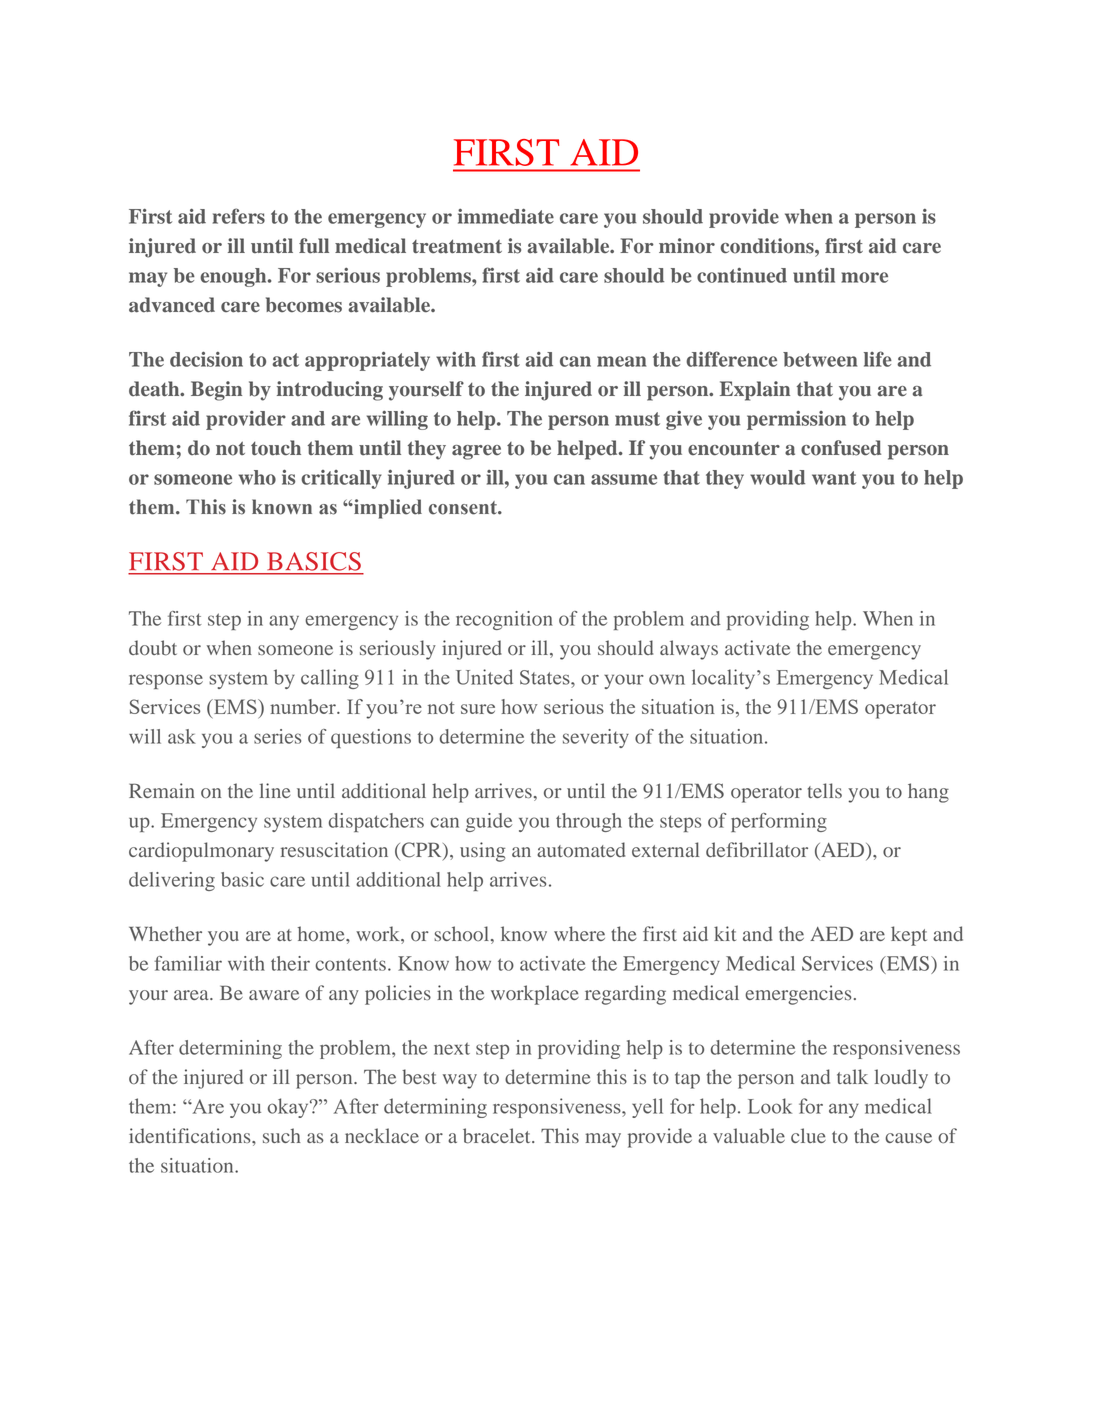 The height and width of the screenshot is (1415, 1093). Describe the element at coordinates (647, 1108) in the screenshot. I see `yell` at that location.
